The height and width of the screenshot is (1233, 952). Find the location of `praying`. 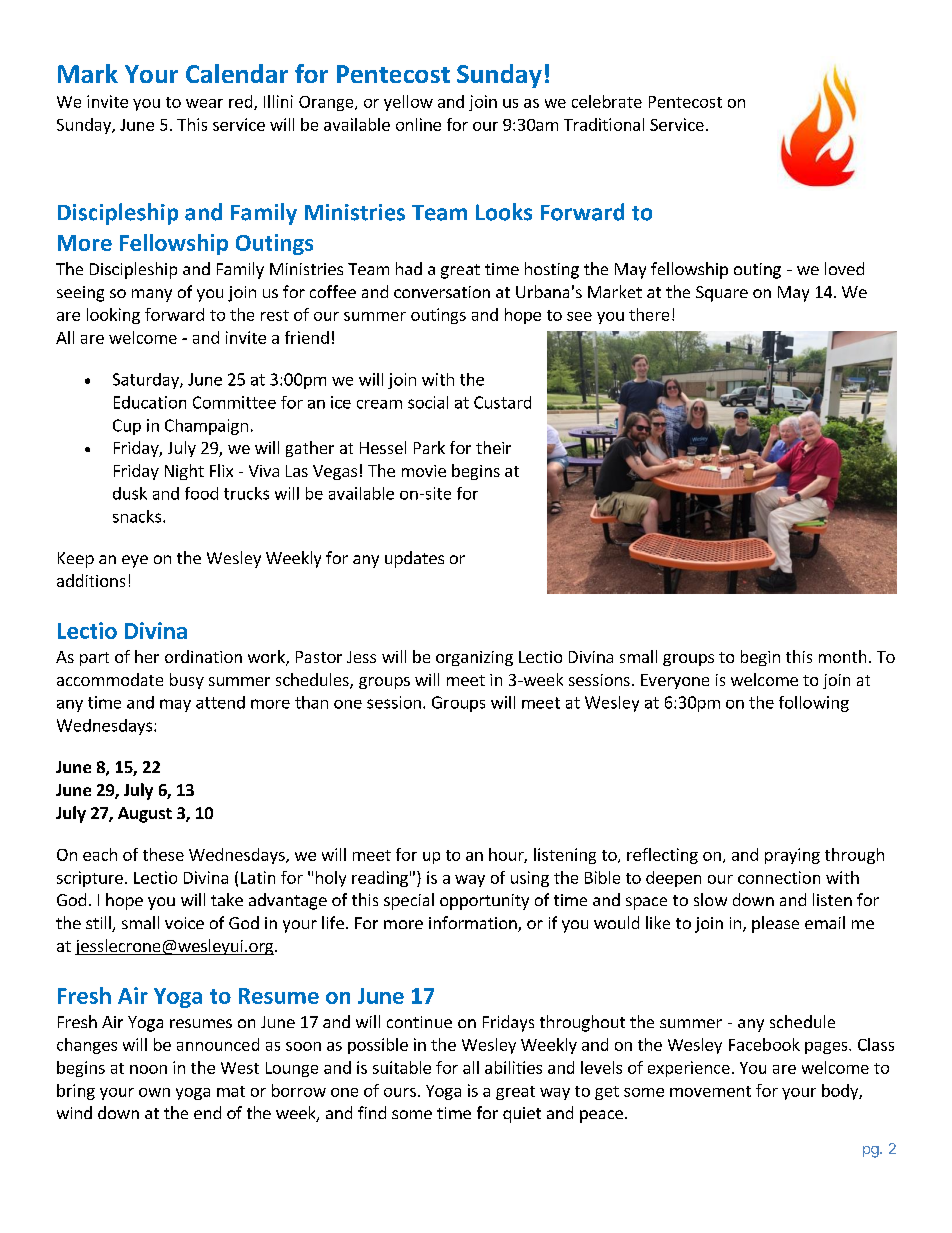

praying is located at coordinates (792, 856).
